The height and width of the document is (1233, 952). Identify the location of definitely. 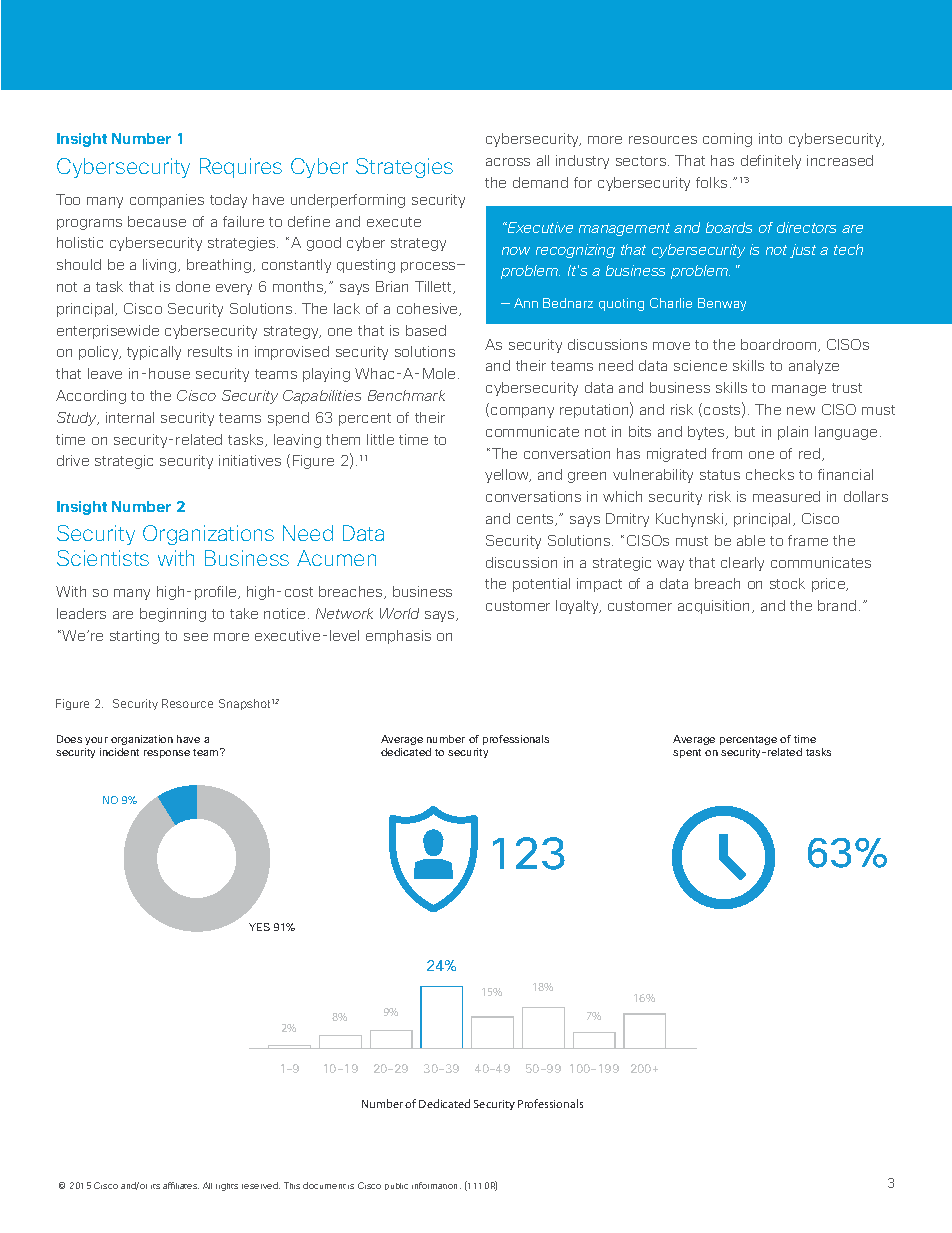
(771, 162).
